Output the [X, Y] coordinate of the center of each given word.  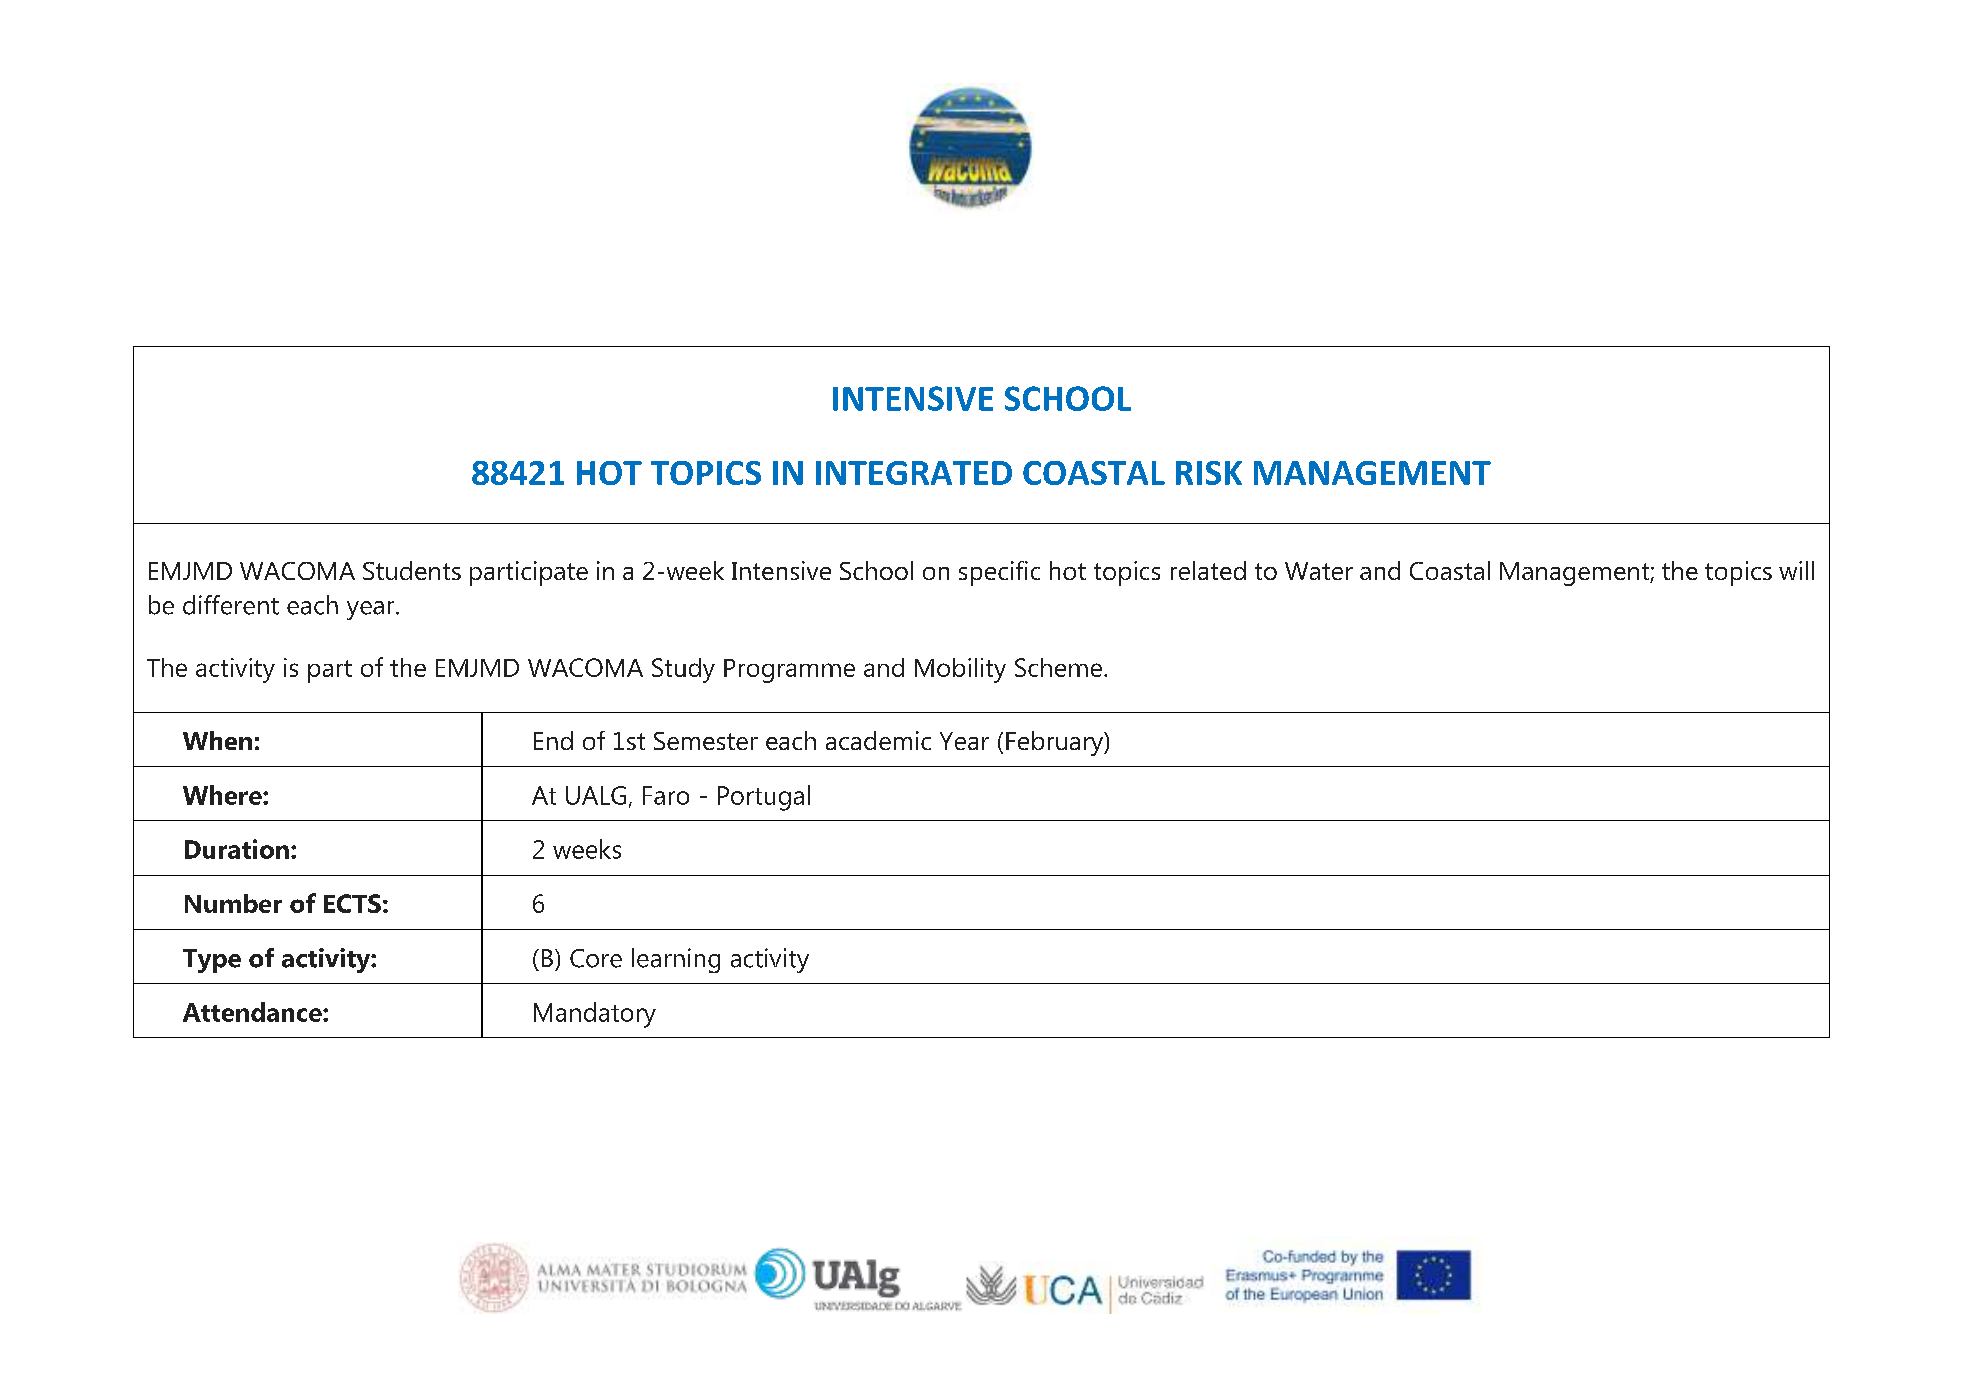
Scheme [1058, 667]
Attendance [253, 1012]
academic [878, 740]
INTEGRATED [914, 473]
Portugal [764, 798]
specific [999, 573]
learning [676, 960]
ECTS [352, 903]
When [217, 740]
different [231, 605]
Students [412, 570]
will [1796, 570]
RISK [1209, 473]
